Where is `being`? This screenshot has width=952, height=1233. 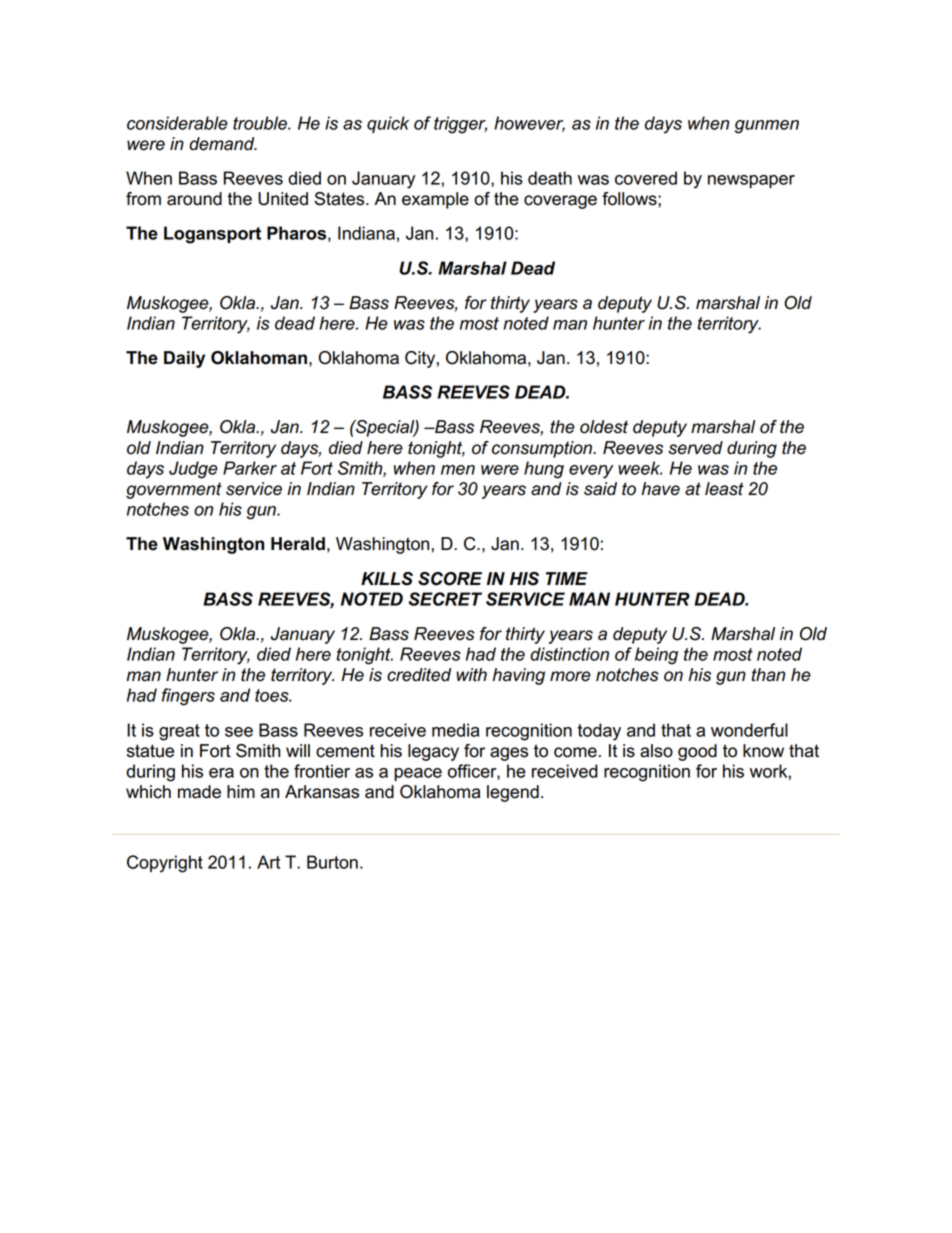
being is located at coordinates (656, 656).
